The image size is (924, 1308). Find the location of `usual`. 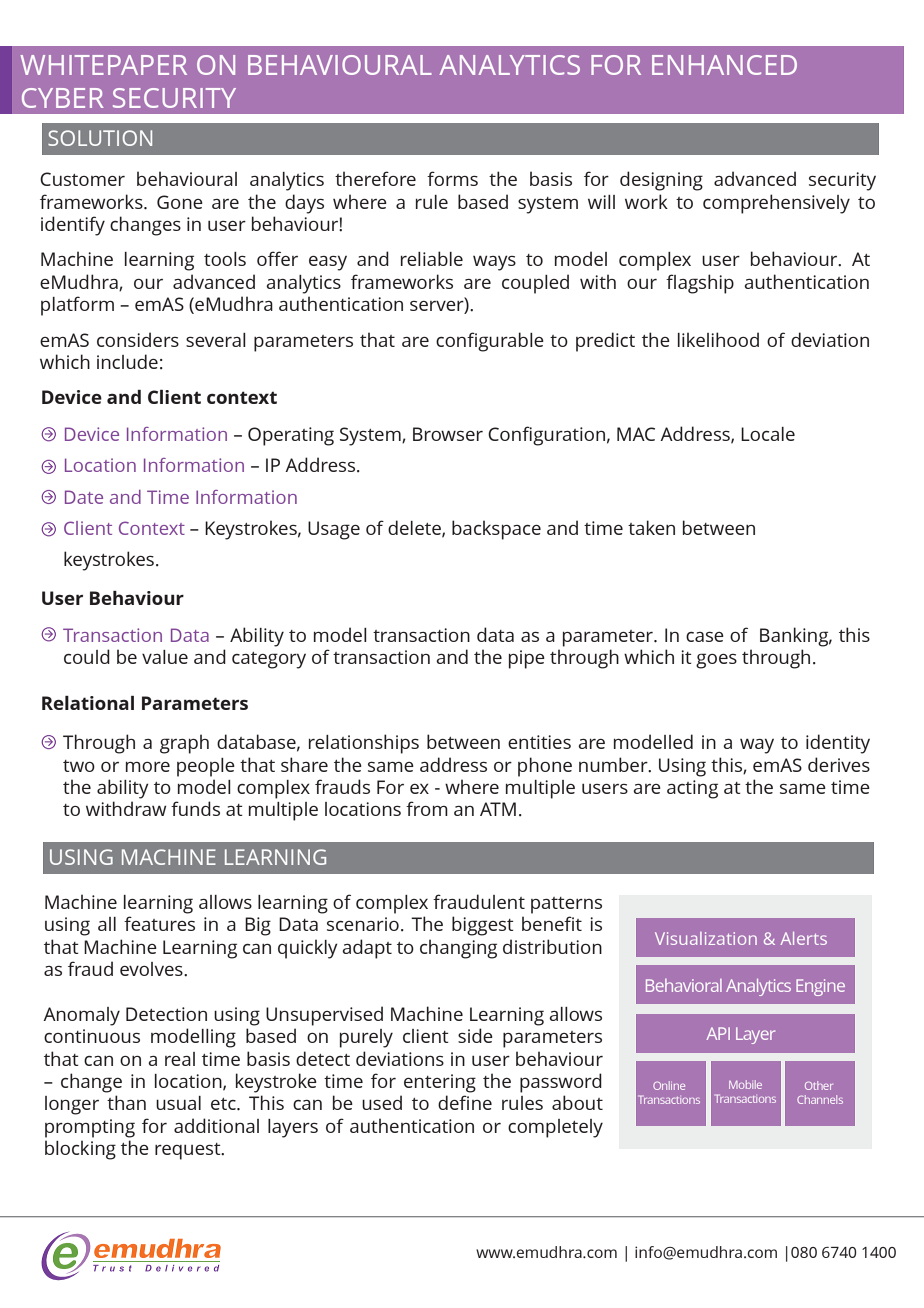

usual is located at coordinates (178, 1103).
